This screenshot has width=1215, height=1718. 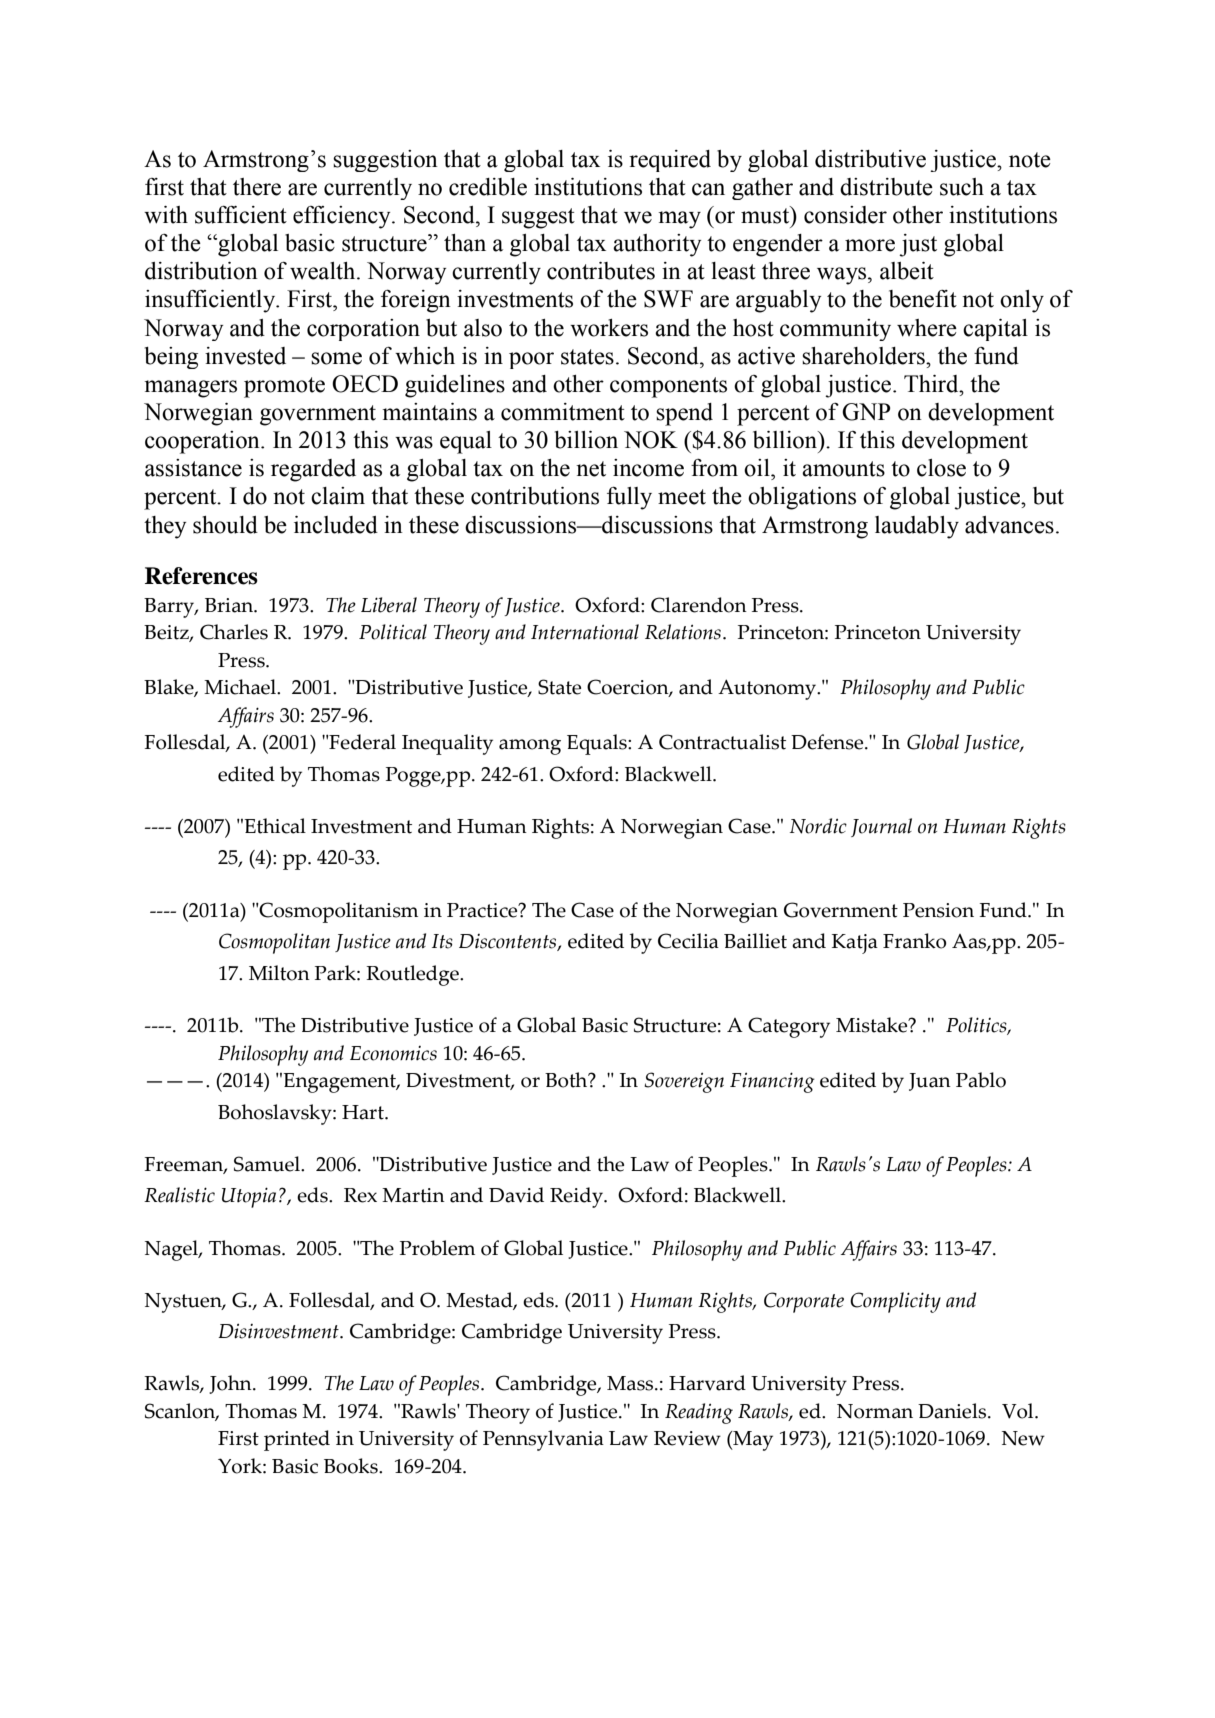 What do you see at coordinates (873, 1025) in the screenshot?
I see `Mistake` at bounding box center [873, 1025].
